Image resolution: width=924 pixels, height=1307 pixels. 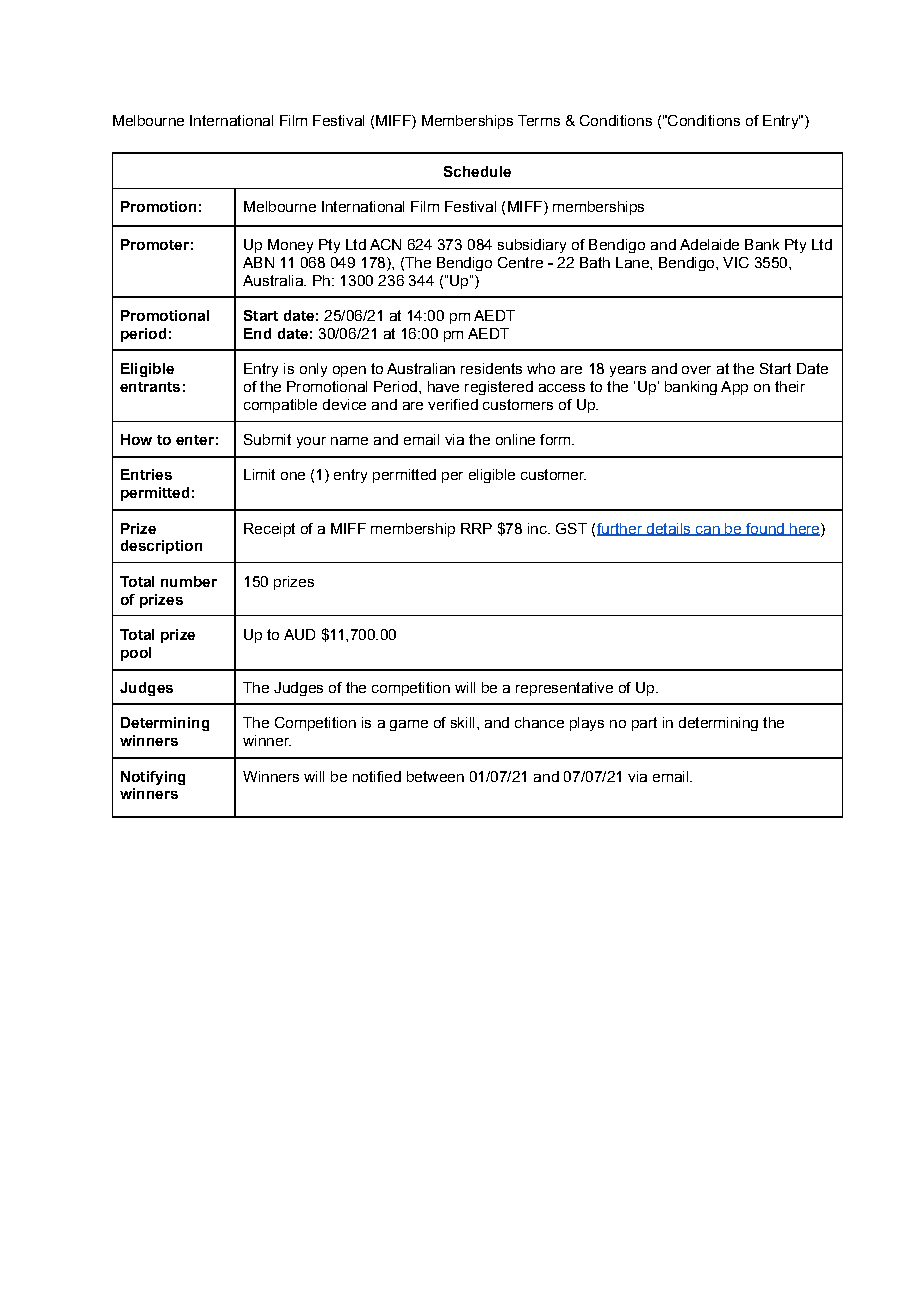 What do you see at coordinates (155, 244) in the image?
I see `Promoter` at bounding box center [155, 244].
